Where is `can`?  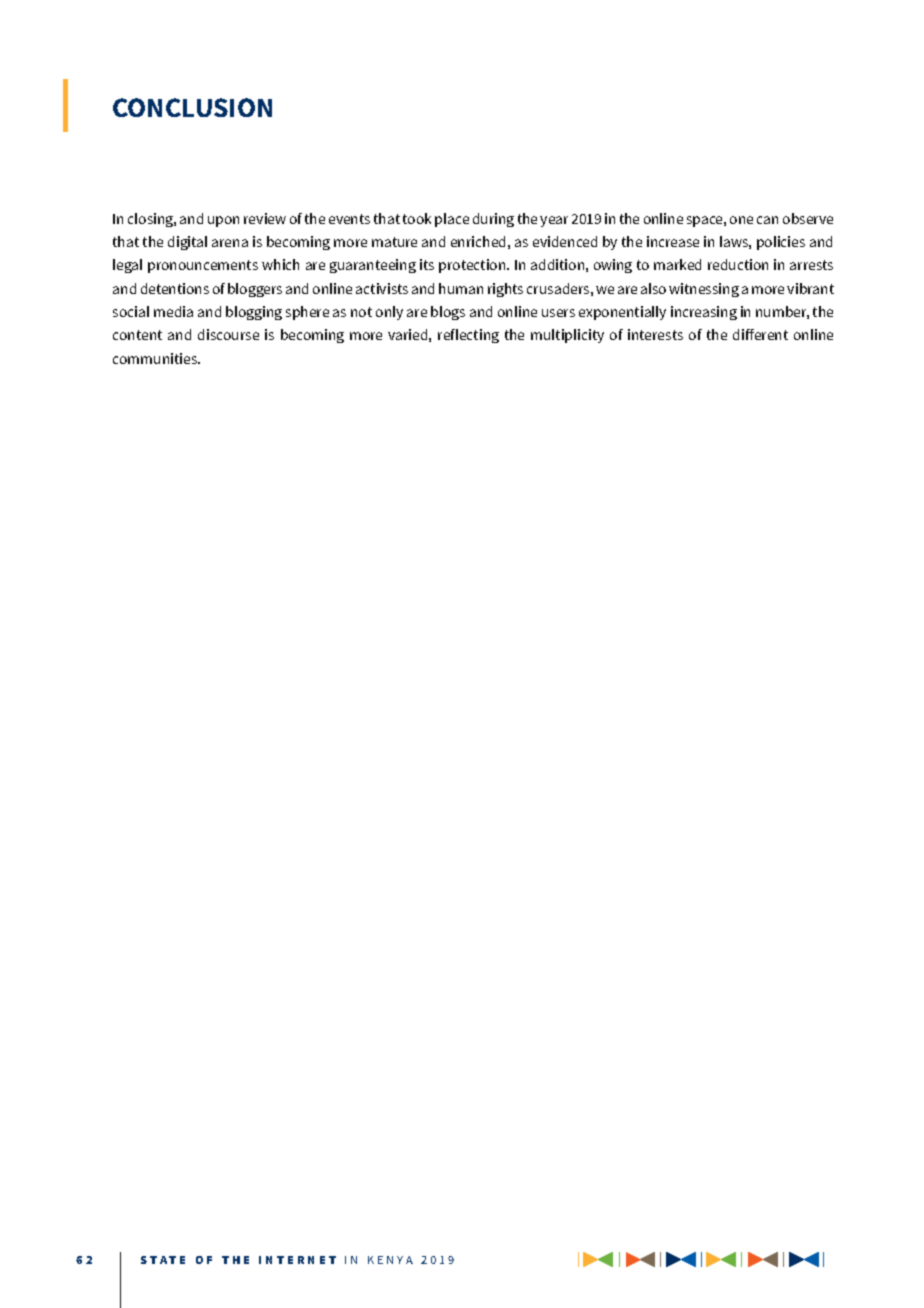
can is located at coordinates (767, 220).
